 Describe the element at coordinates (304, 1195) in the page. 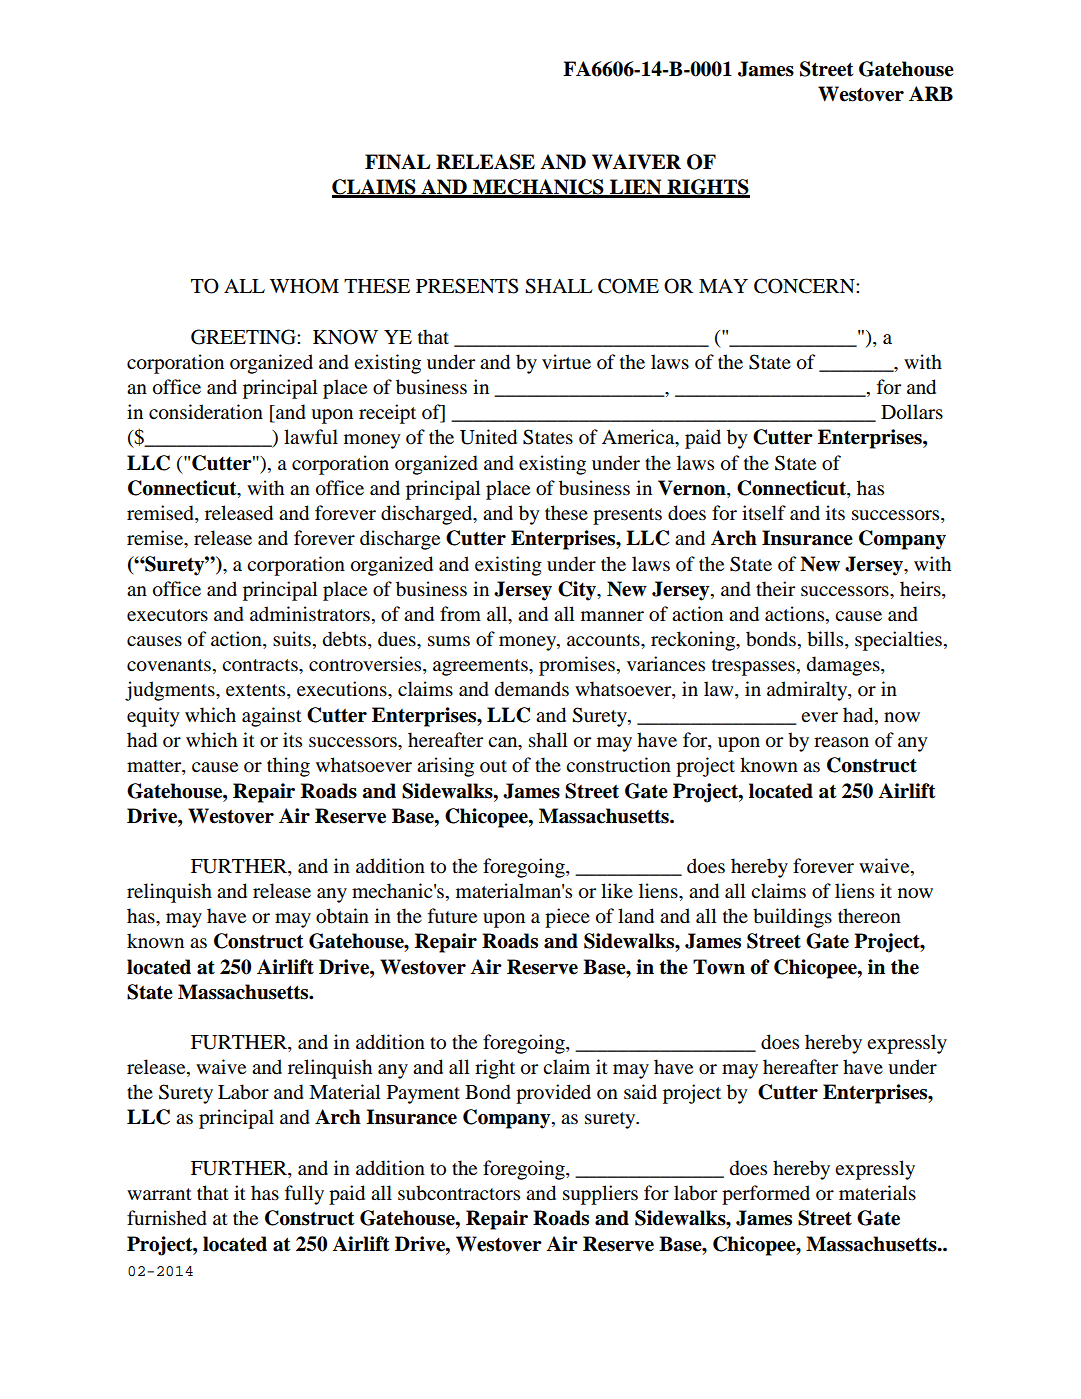

I see `fully` at that location.
